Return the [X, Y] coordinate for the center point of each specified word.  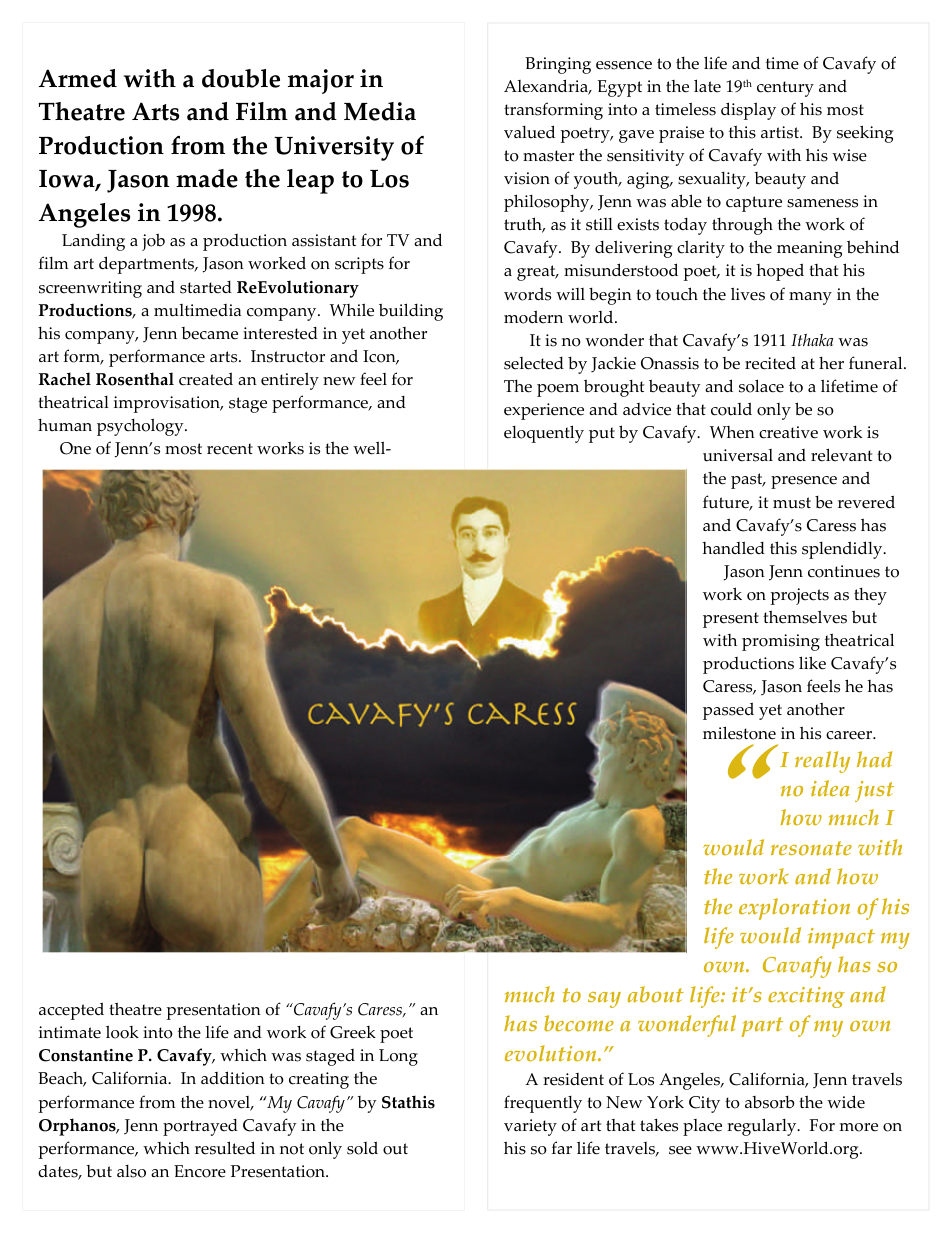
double [241, 78]
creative [788, 432]
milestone [739, 733]
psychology [141, 427]
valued [529, 132]
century [785, 89]
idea [830, 788]
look [122, 1032]
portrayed [200, 1127]
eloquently [544, 434]
